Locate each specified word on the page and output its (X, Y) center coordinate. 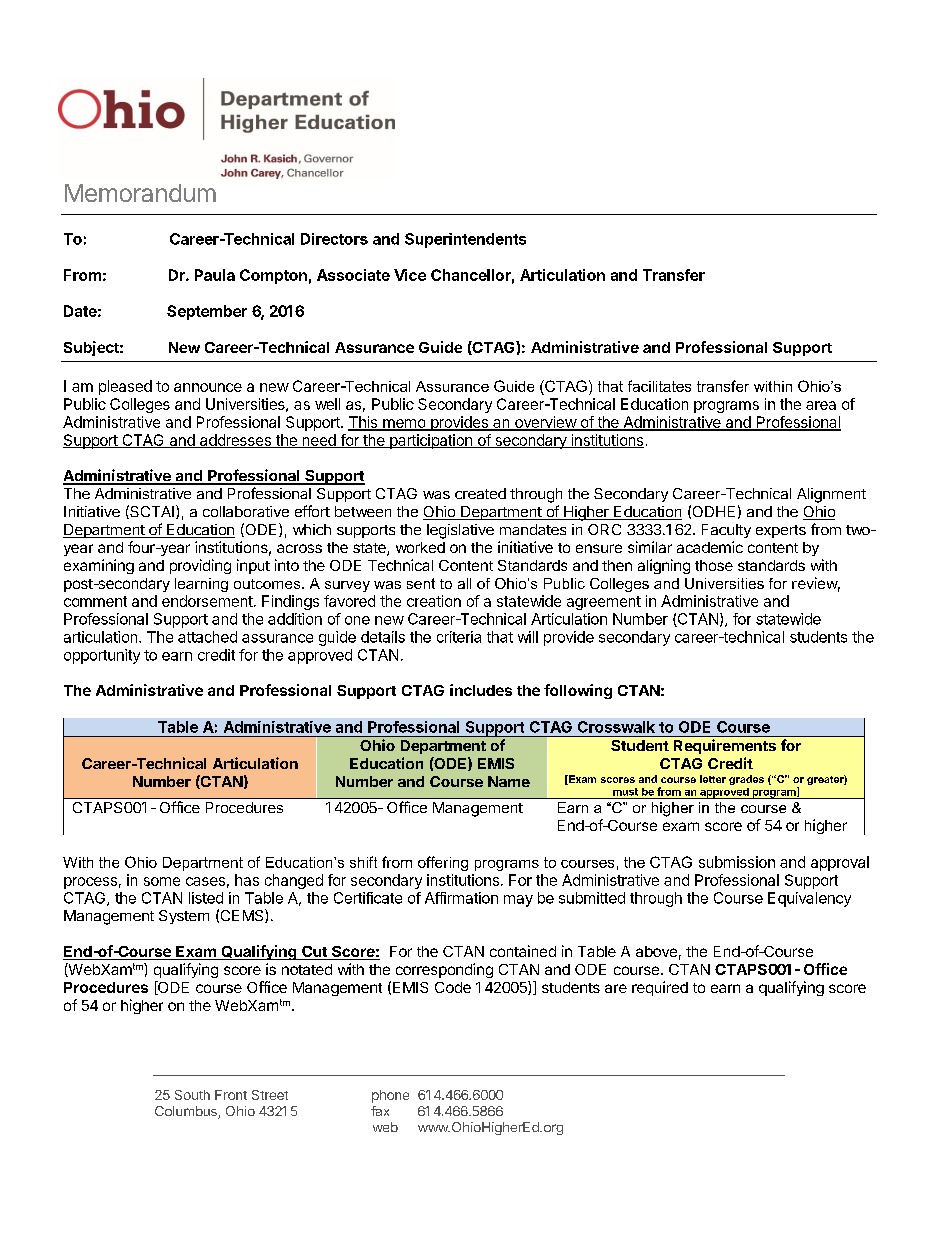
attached (207, 637)
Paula (215, 275)
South (192, 1095)
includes (481, 690)
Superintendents (465, 240)
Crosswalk (616, 727)
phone (390, 1096)
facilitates (659, 386)
